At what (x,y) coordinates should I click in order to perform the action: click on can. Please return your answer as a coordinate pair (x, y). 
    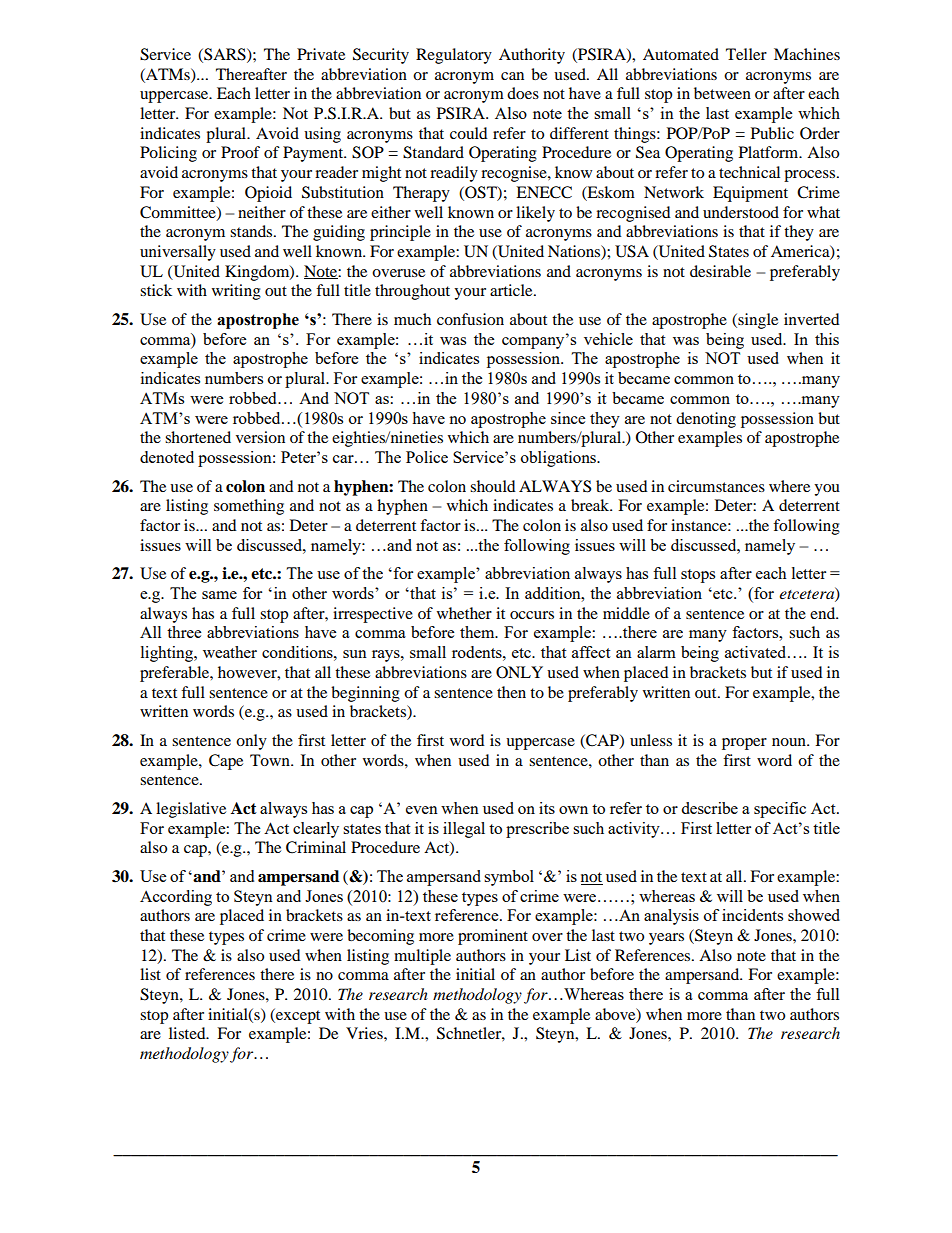
    Looking at the image, I should click on (512, 76).
